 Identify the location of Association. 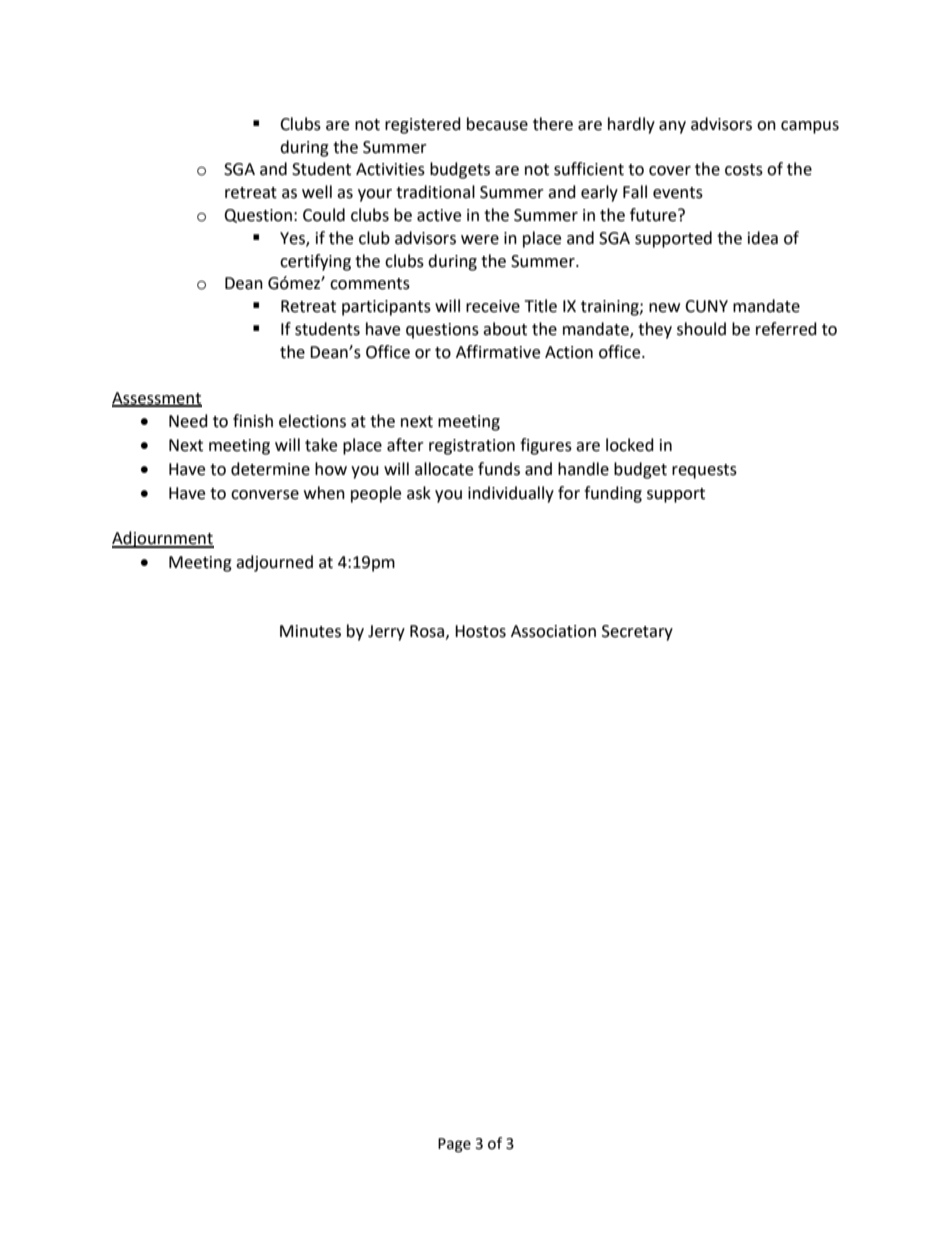
(553, 631).
